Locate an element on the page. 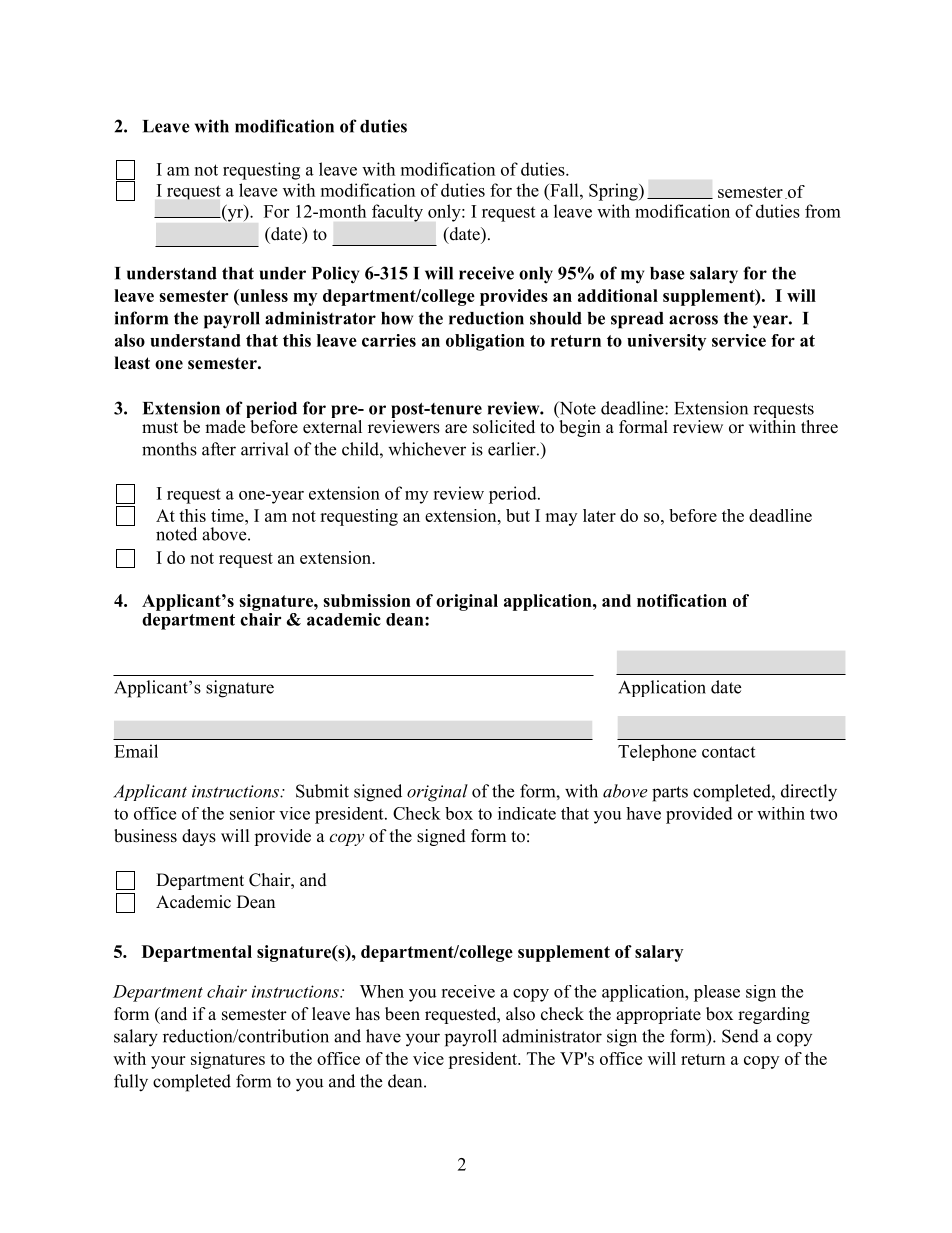  faculty is located at coordinates (397, 213).
